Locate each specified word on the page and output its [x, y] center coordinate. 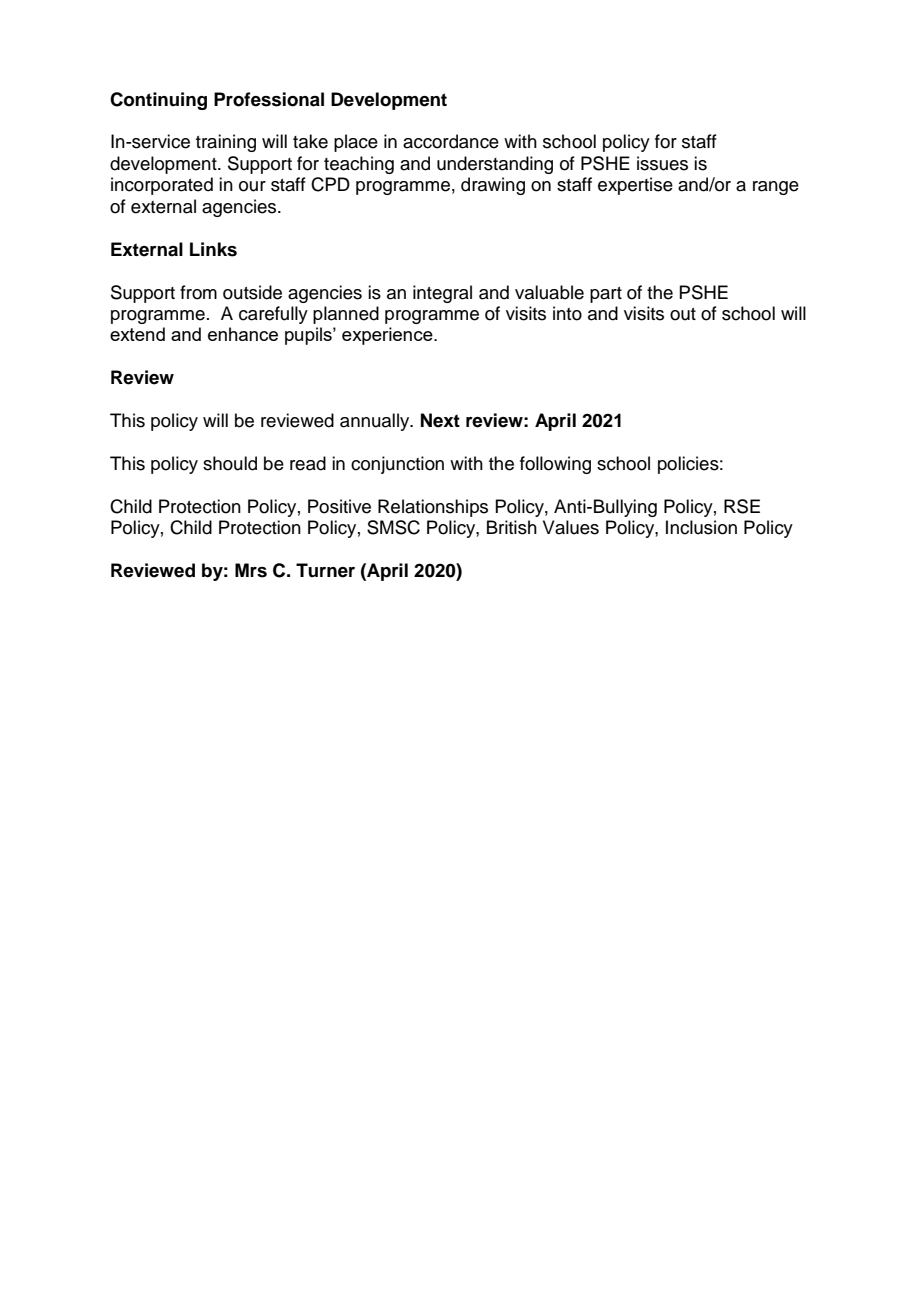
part [606, 295]
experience [388, 336]
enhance [243, 334]
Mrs [251, 570]
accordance [451, 141]
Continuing [158, 101]
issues [662, 163]
